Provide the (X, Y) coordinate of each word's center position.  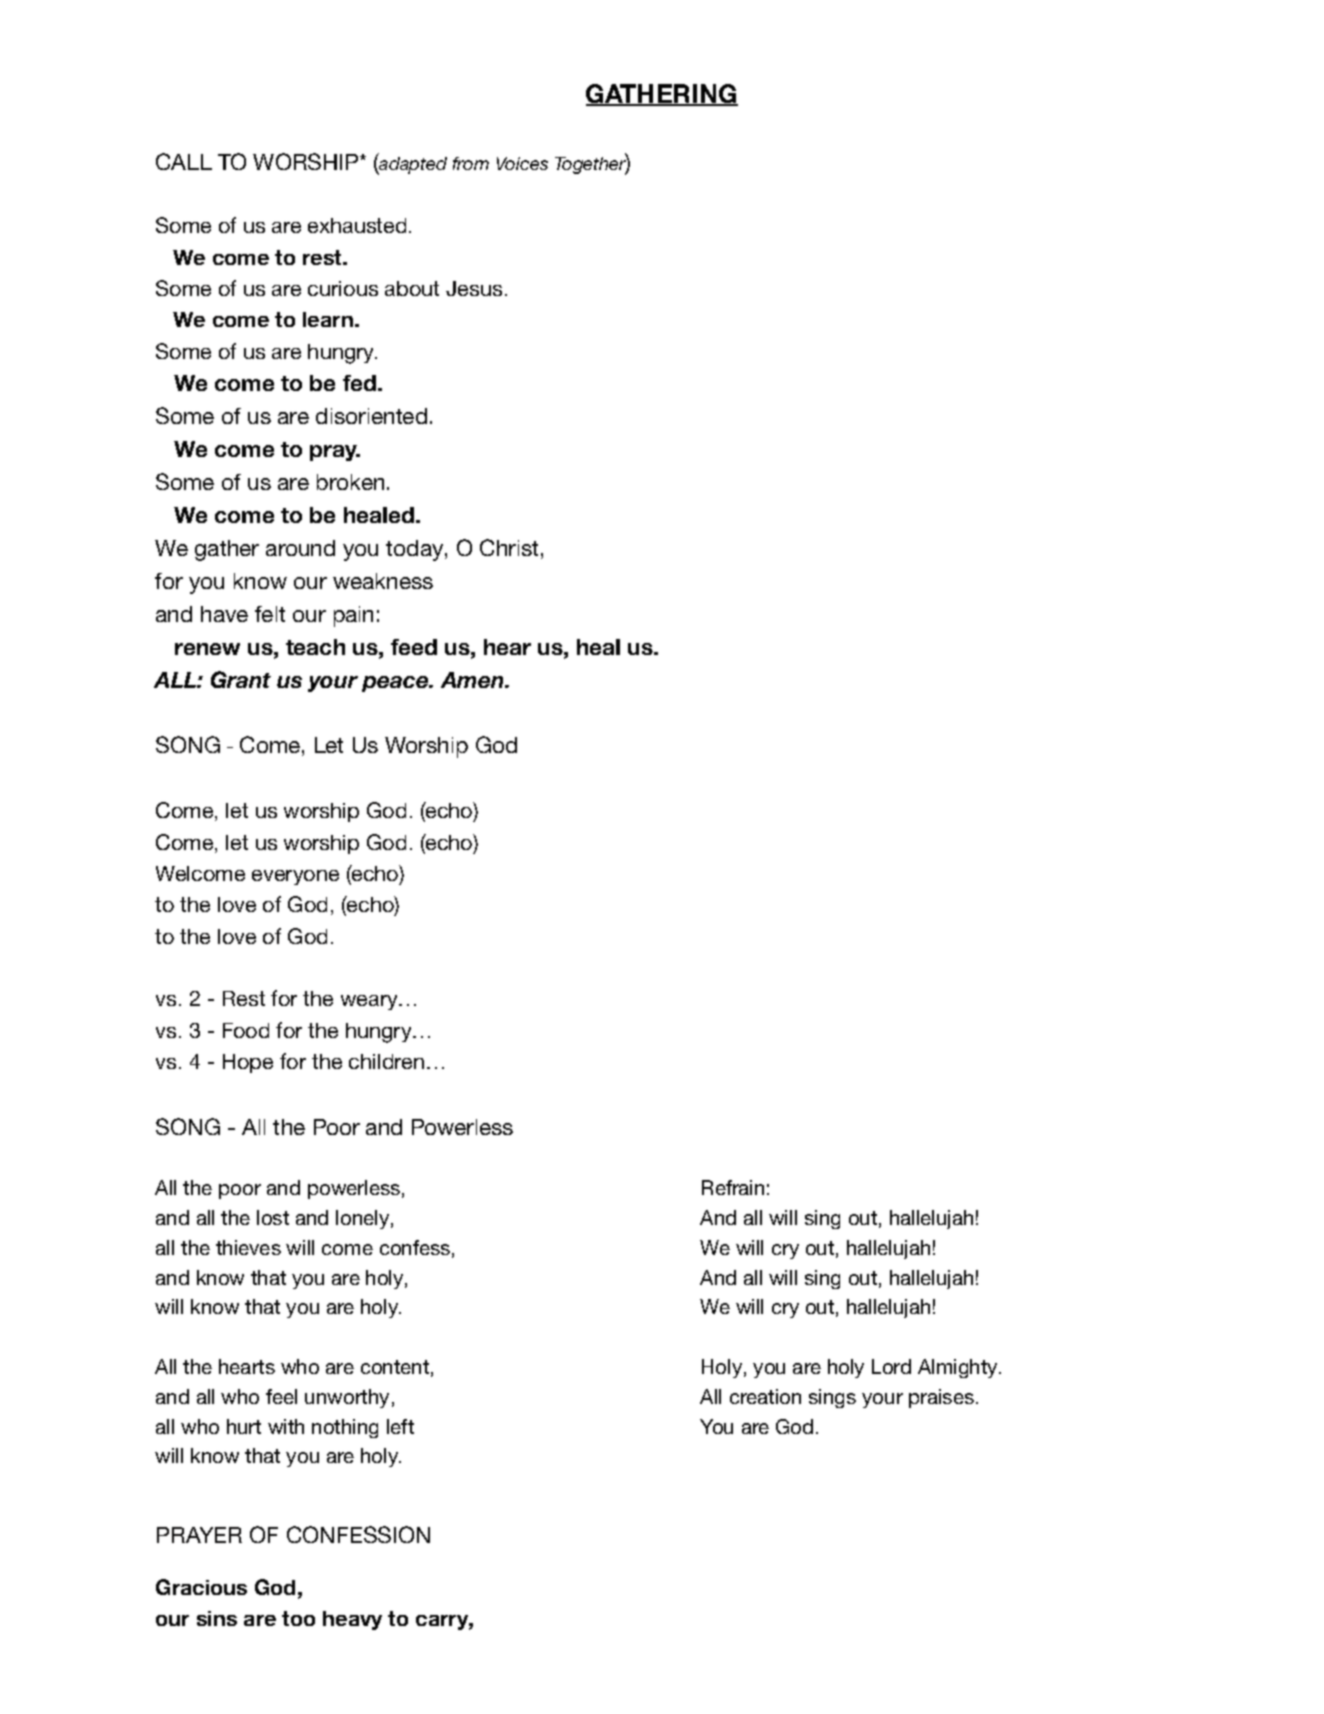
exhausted (357, 225)
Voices (522, 163)
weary (370, 1002)
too (298, 1618)
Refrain (733, 1187)
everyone (295, 877)
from (471, 163)
